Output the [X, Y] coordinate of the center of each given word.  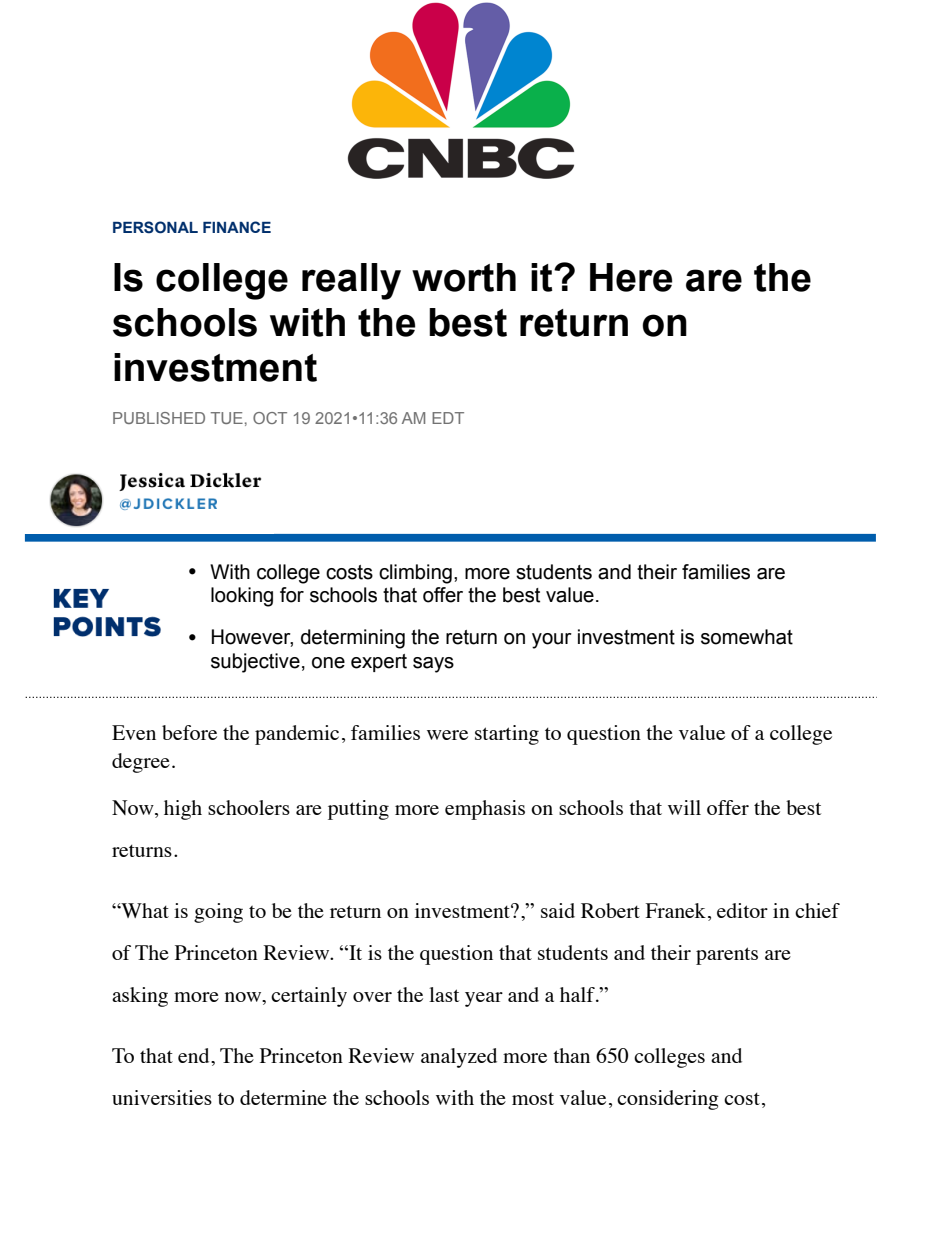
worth [464, 277]
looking [242, 597]
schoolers [249, 807]
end [195, 1055]
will [684, 807]
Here [631, 277]
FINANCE [237, 227]
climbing [415, 574]
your [552, 641]
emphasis [485, 810]
